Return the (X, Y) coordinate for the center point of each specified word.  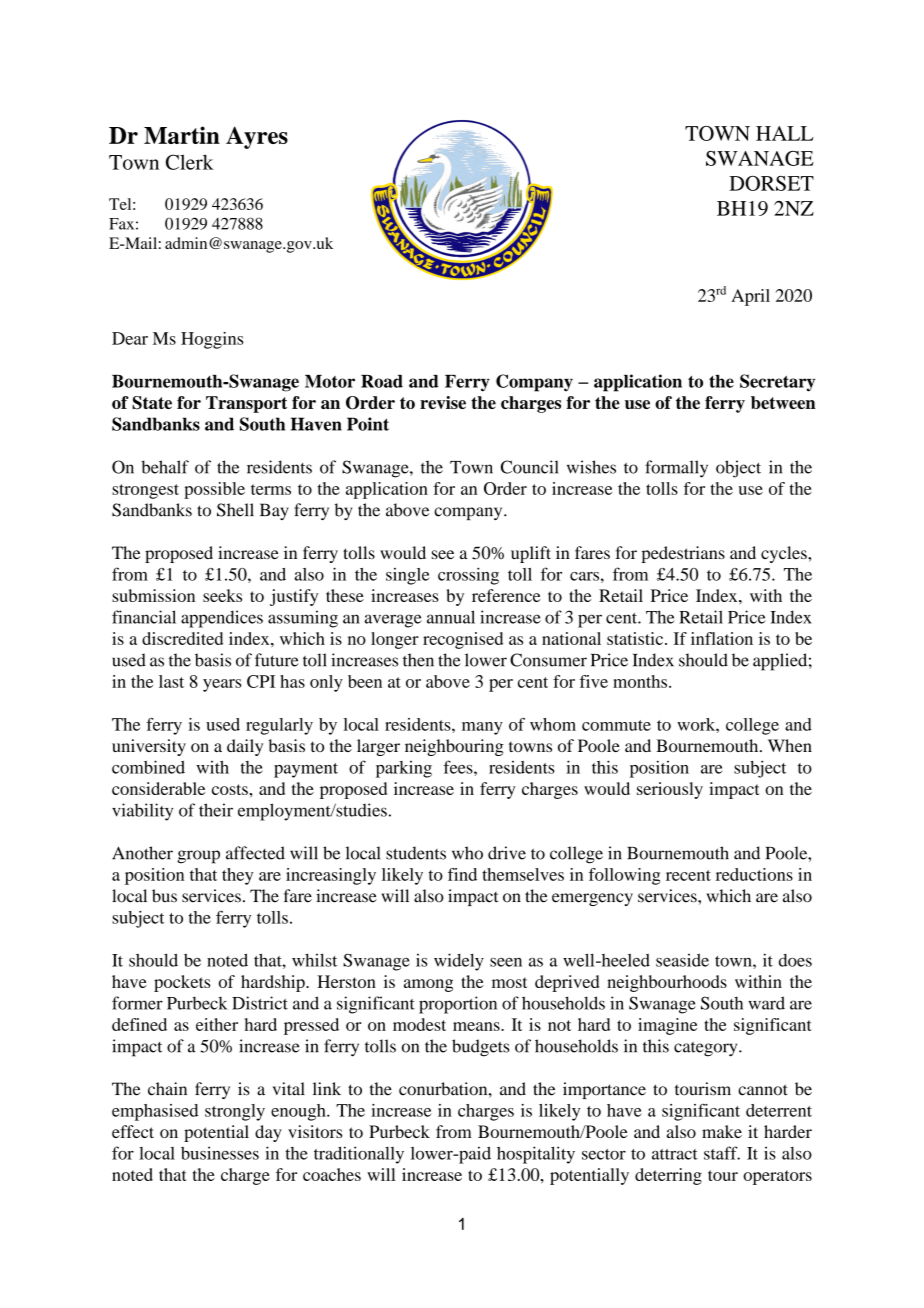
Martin (182, 135)
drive (507, 853)
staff (722, 1153)
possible (214, 490)
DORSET (771, 183)
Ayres (257, 137)
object (738, 469)
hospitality (536, 1155)
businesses (220, 1153)
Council (530, 467)
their (216, 810)
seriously (670, 790)
